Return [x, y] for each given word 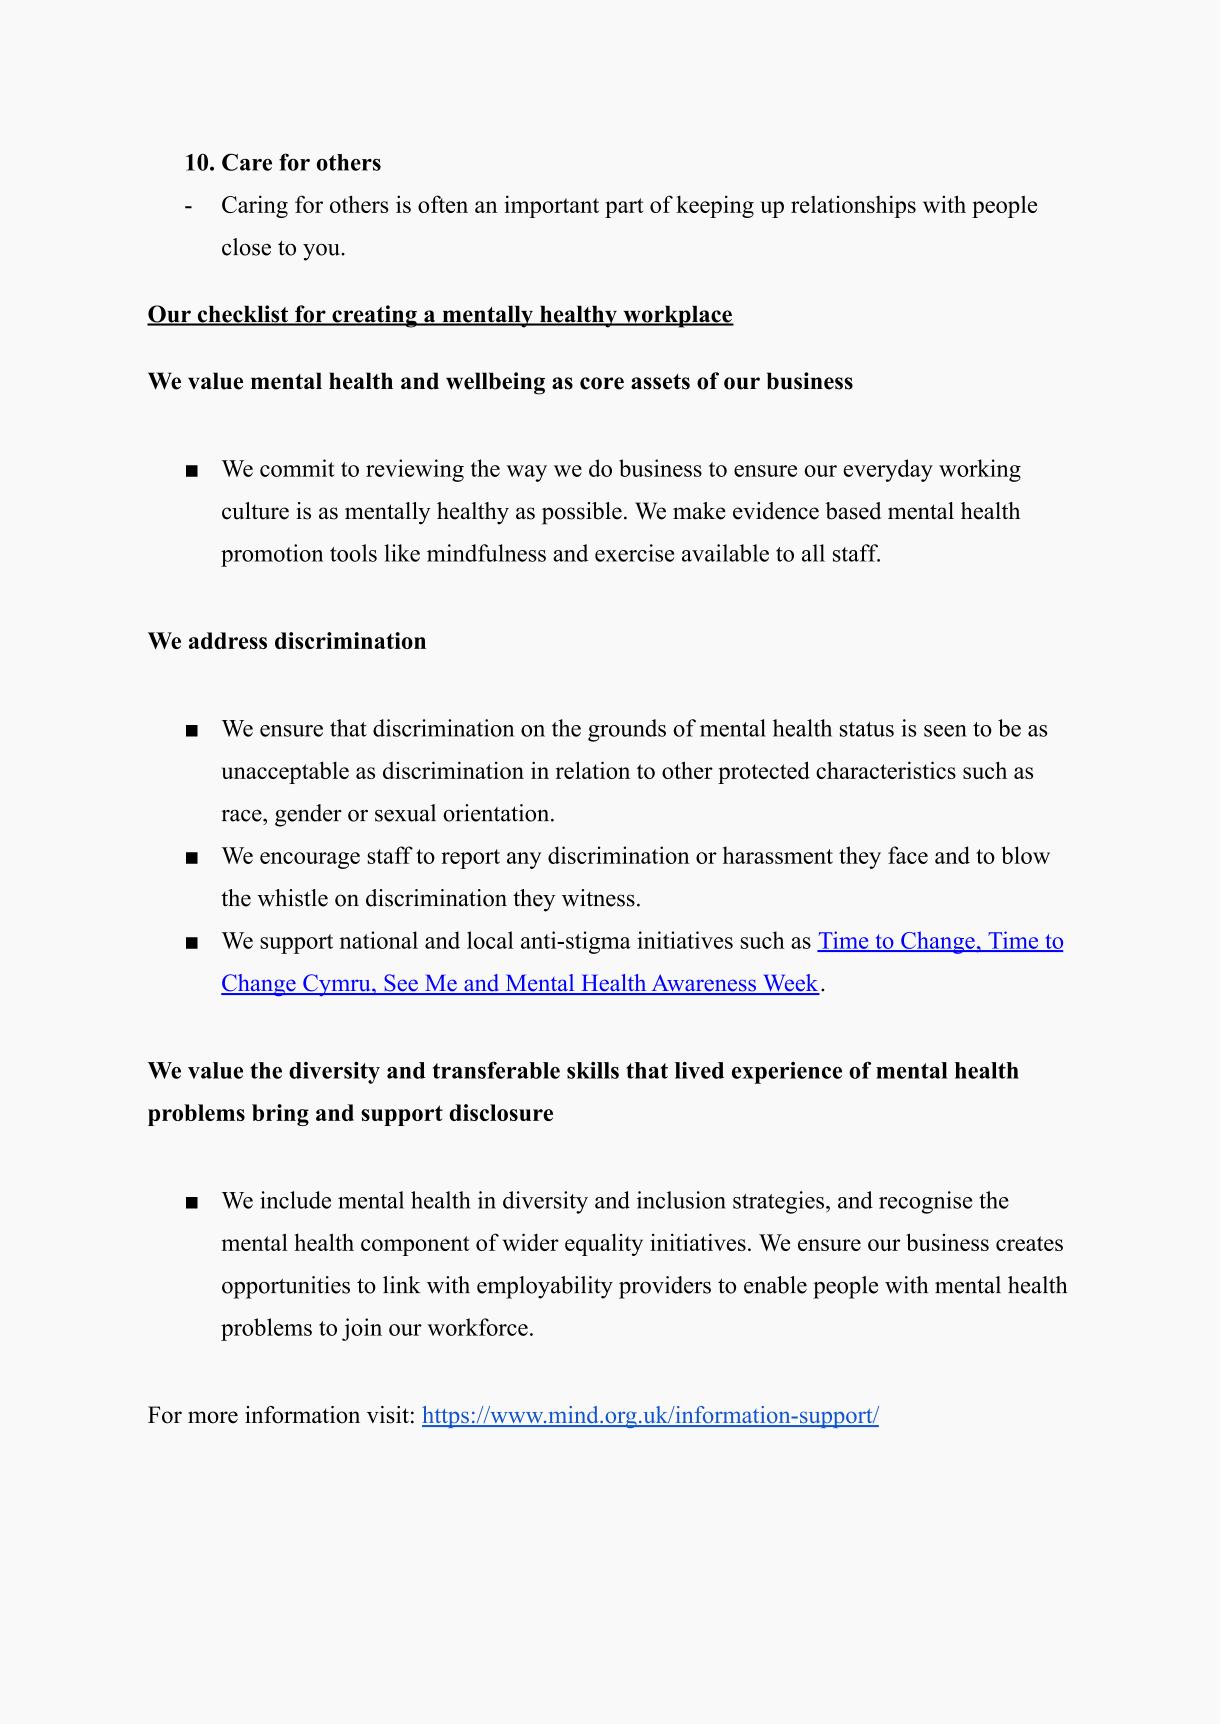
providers [665, 1287]
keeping [715, 206]
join [362, 1329]
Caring [255, 206]
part [624, 208]
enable [775, 1285]
